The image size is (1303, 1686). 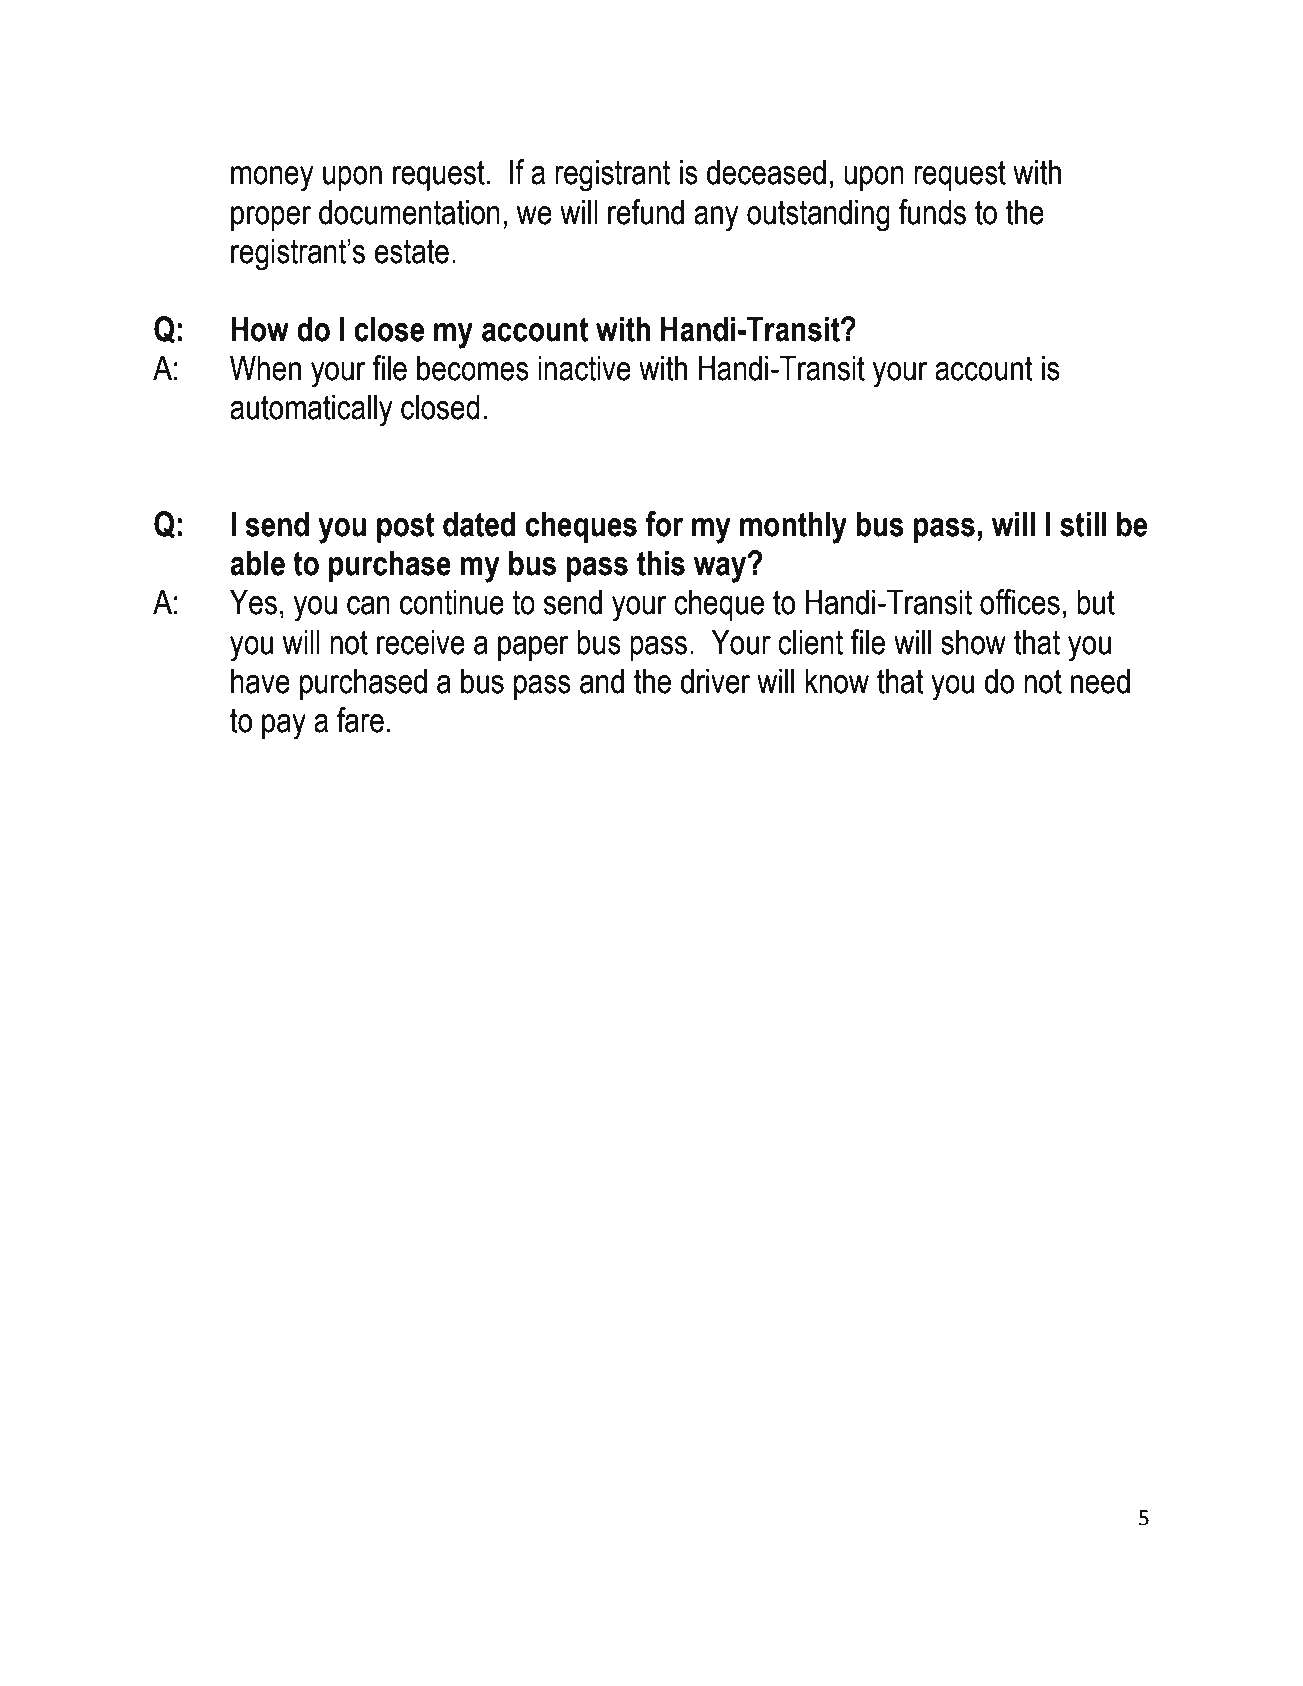 I want to click on need, so click(x=1100, y=681).
